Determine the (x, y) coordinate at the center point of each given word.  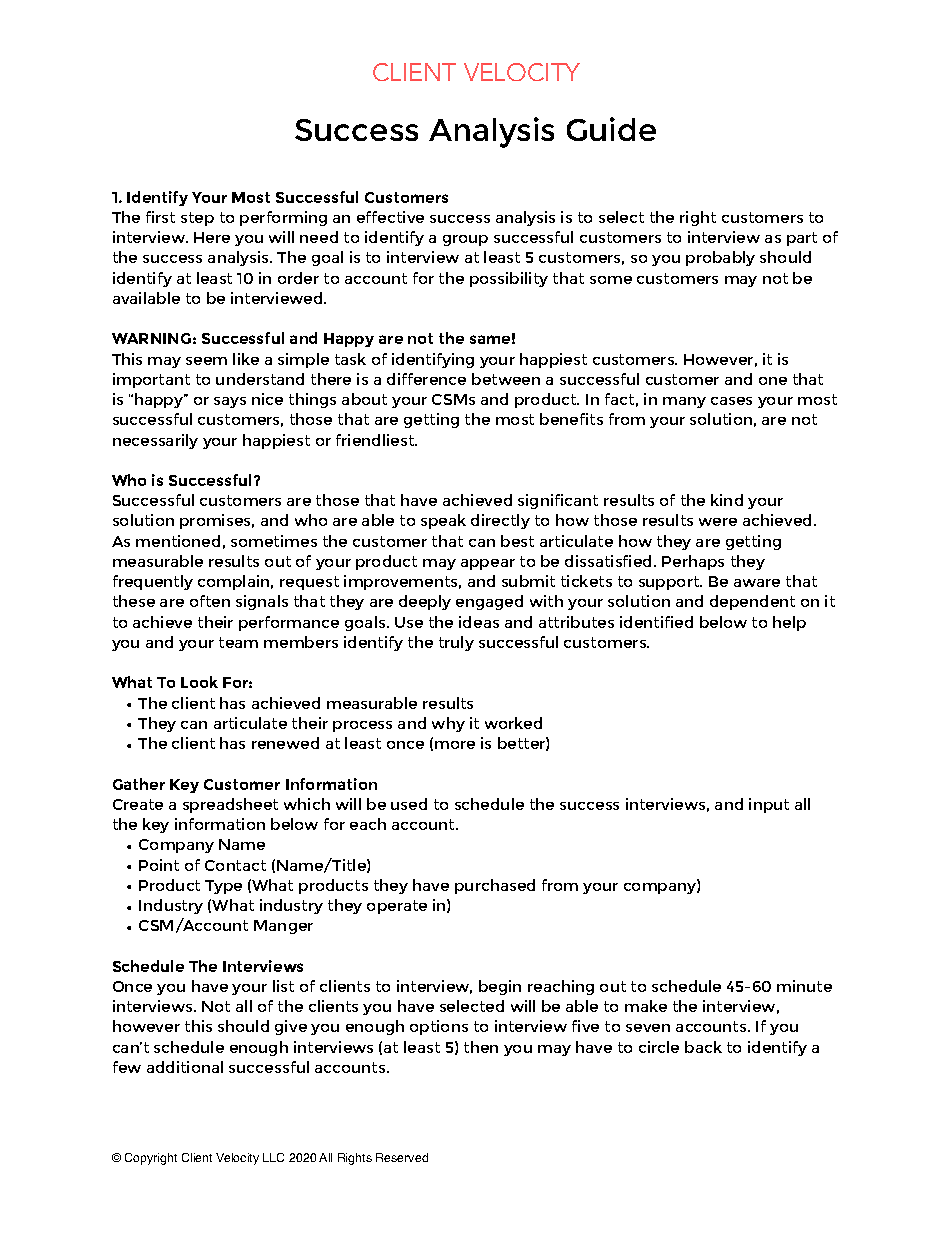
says (230, 402)
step (197, 219)
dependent (752, 602)
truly (456, 643)
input (769, 805)
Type (223, 887)
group (465, 240)
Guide (611, 129)
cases (731, 401)
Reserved (402, 1157)
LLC (273, 1157)
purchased (495, 886)
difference (426, 379)
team (238, 642)
